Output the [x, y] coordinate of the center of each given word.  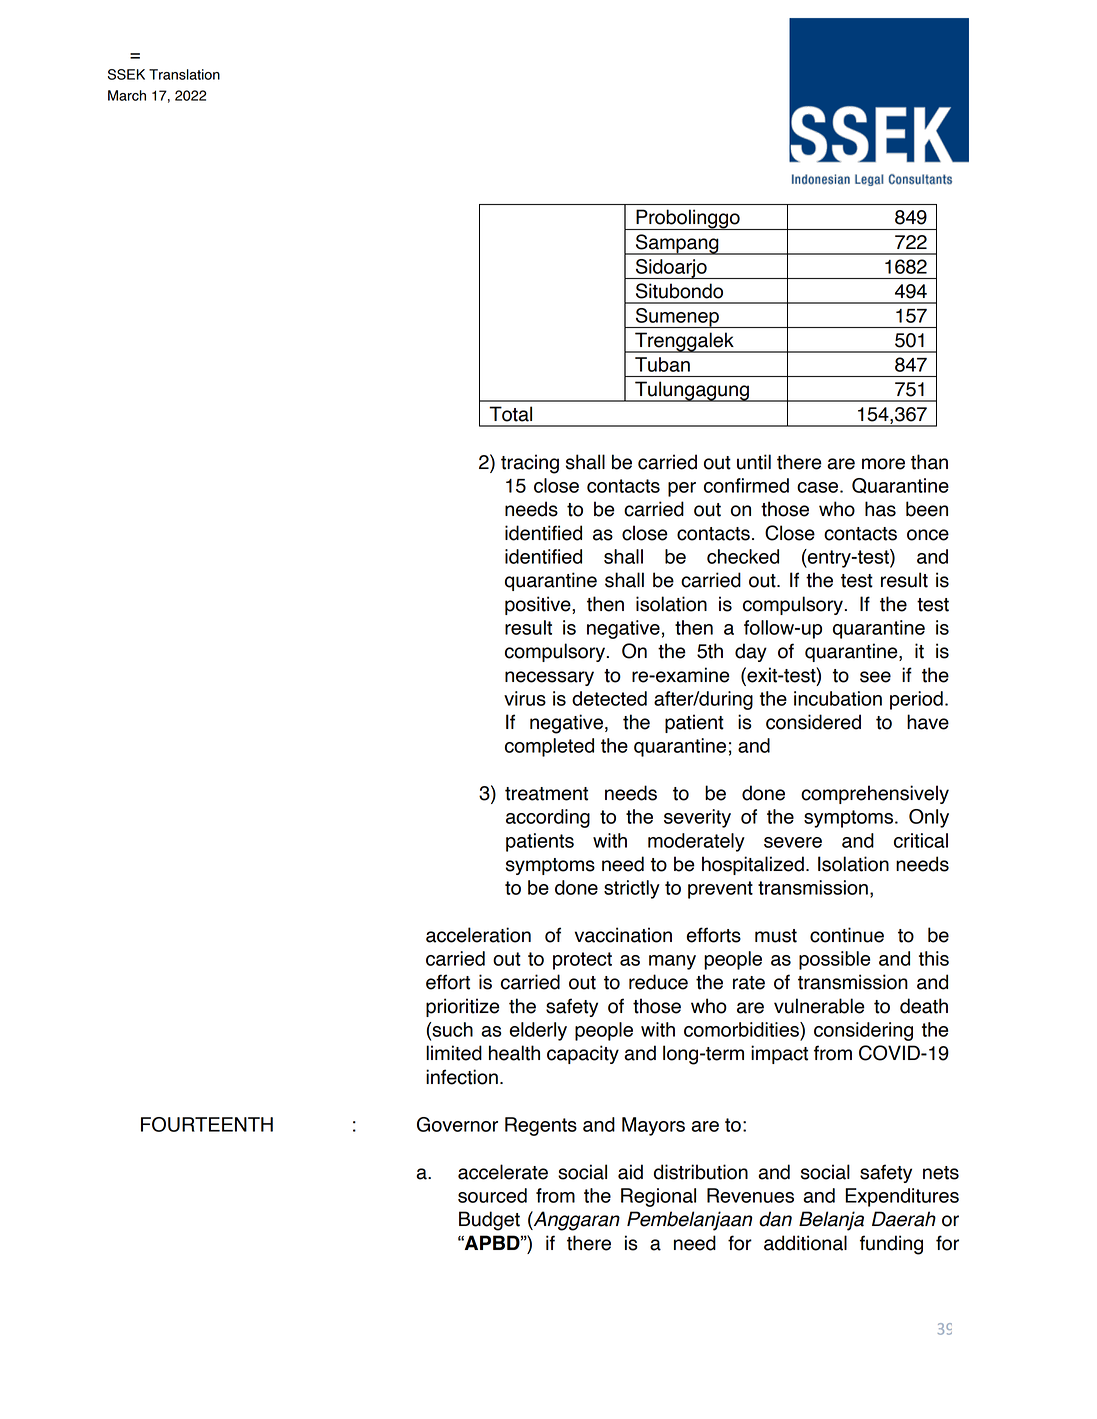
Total [510, 414]
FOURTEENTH [207, 1124]
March [127, 95]
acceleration [478, 935]
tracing [530, 464]
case [819, 487]
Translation [184, 74]
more [883, 464]
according [548, 818]
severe [793, 842]
